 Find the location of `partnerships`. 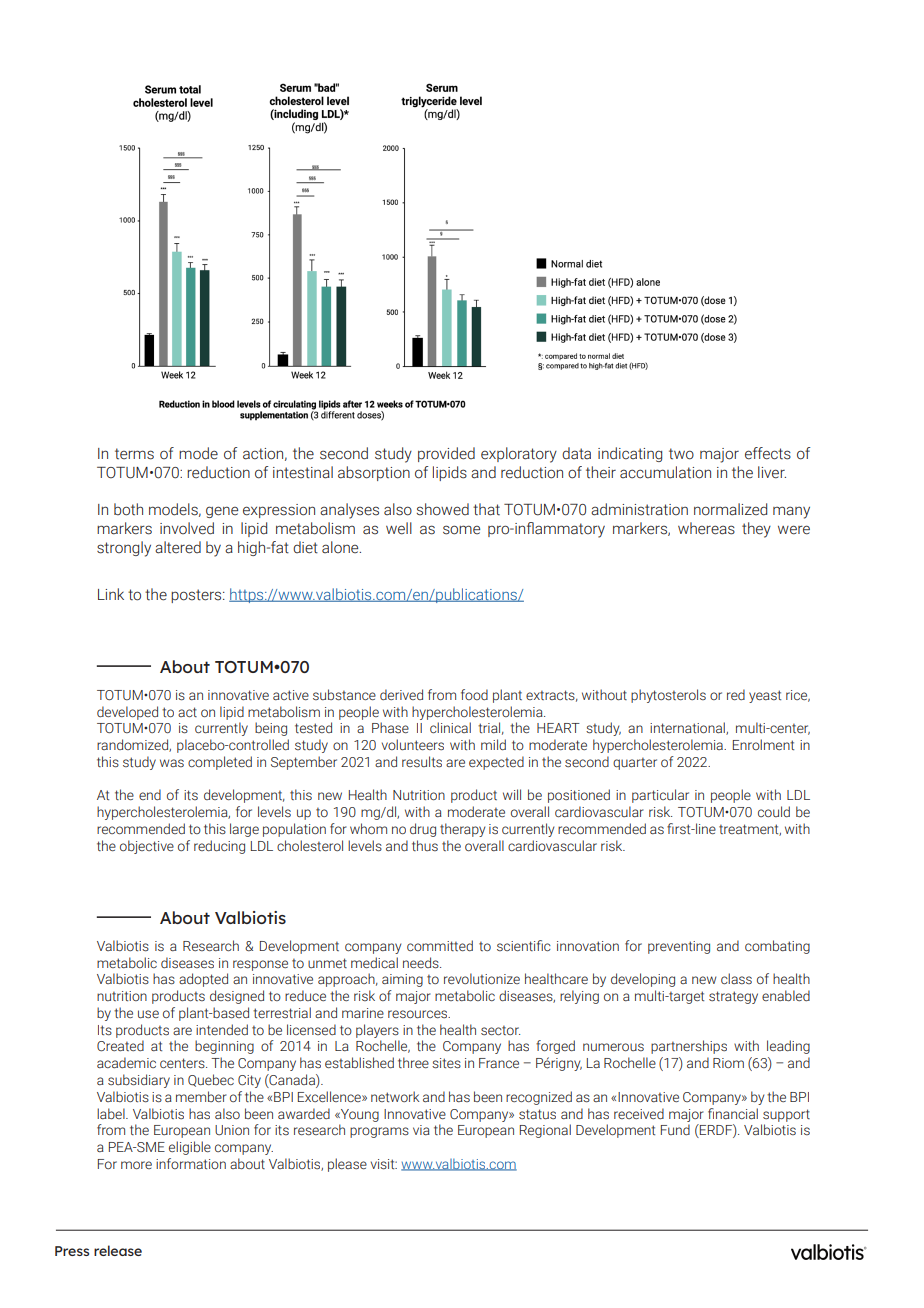

partnerships is located at coordinates (689, 1047).
